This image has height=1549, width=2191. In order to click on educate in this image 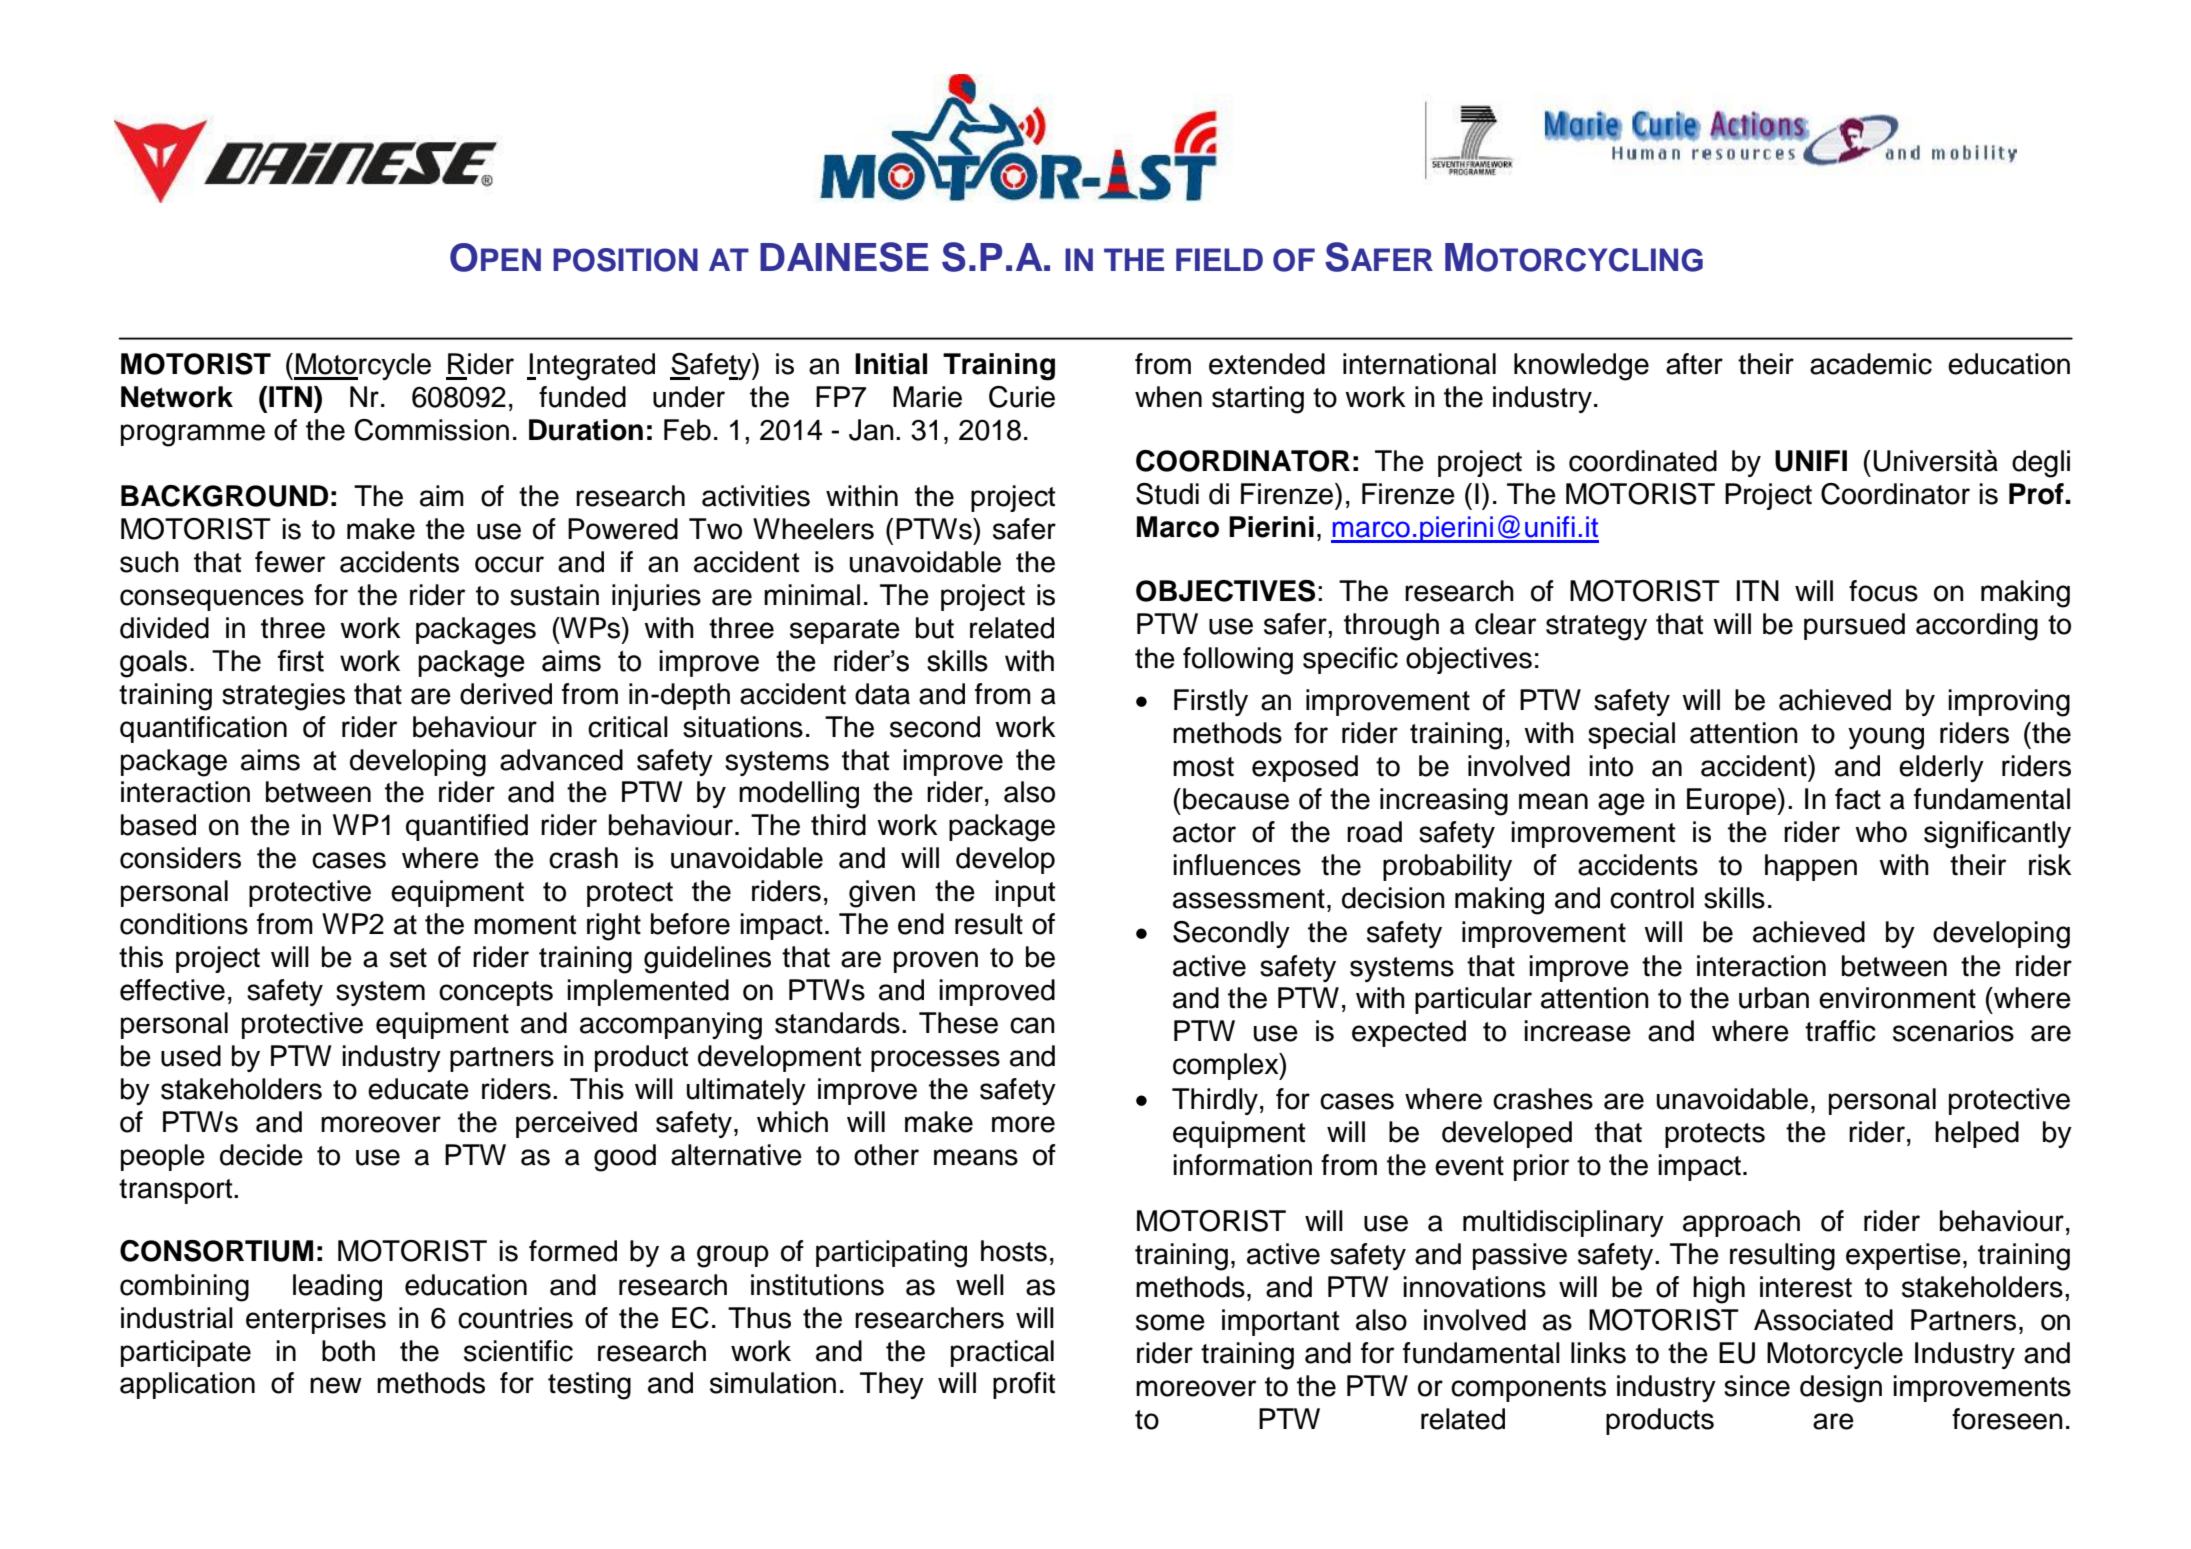, I will do `click(418, 1089)`.
